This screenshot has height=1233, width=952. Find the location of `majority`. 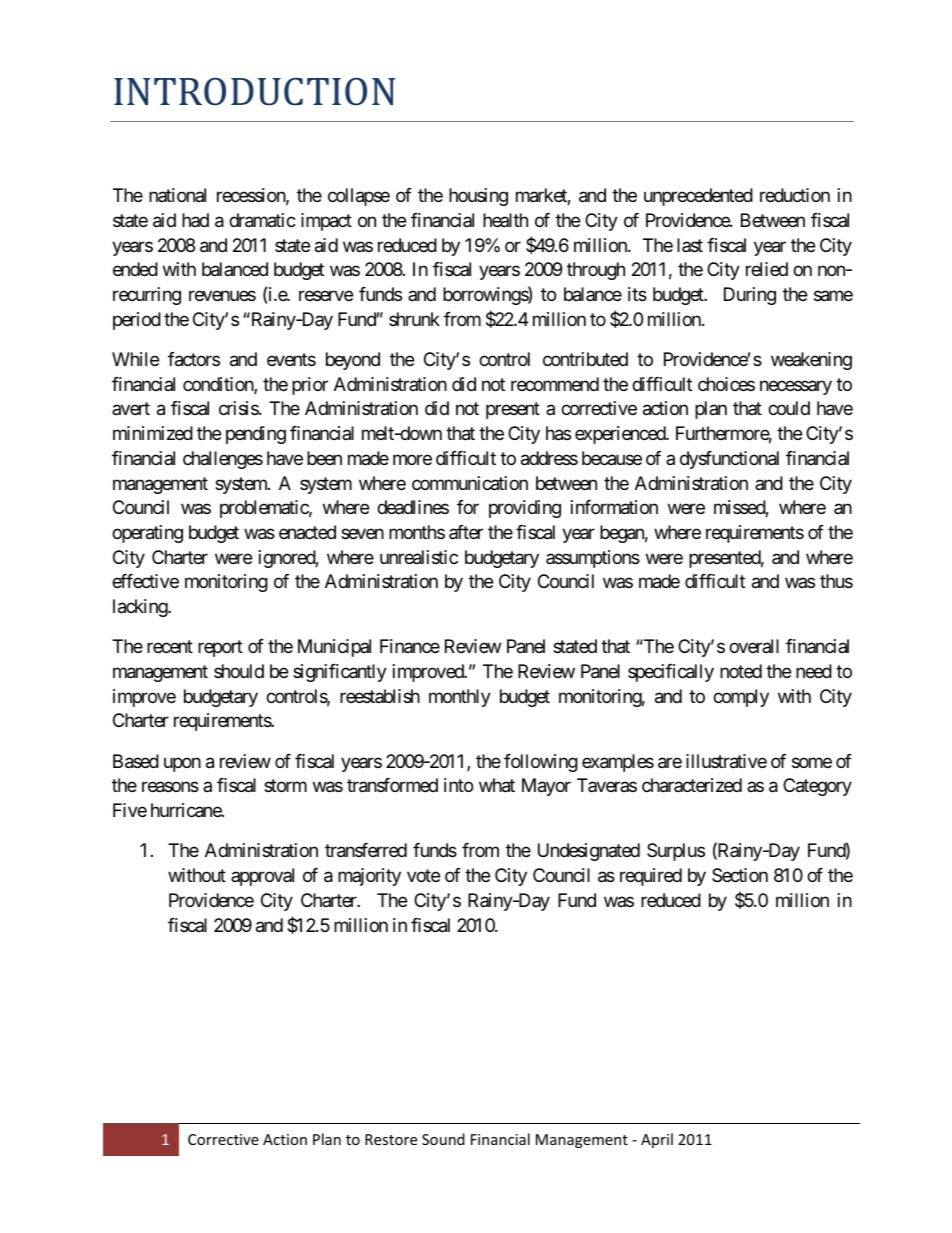

majority is located at coordinates (369, 877).
